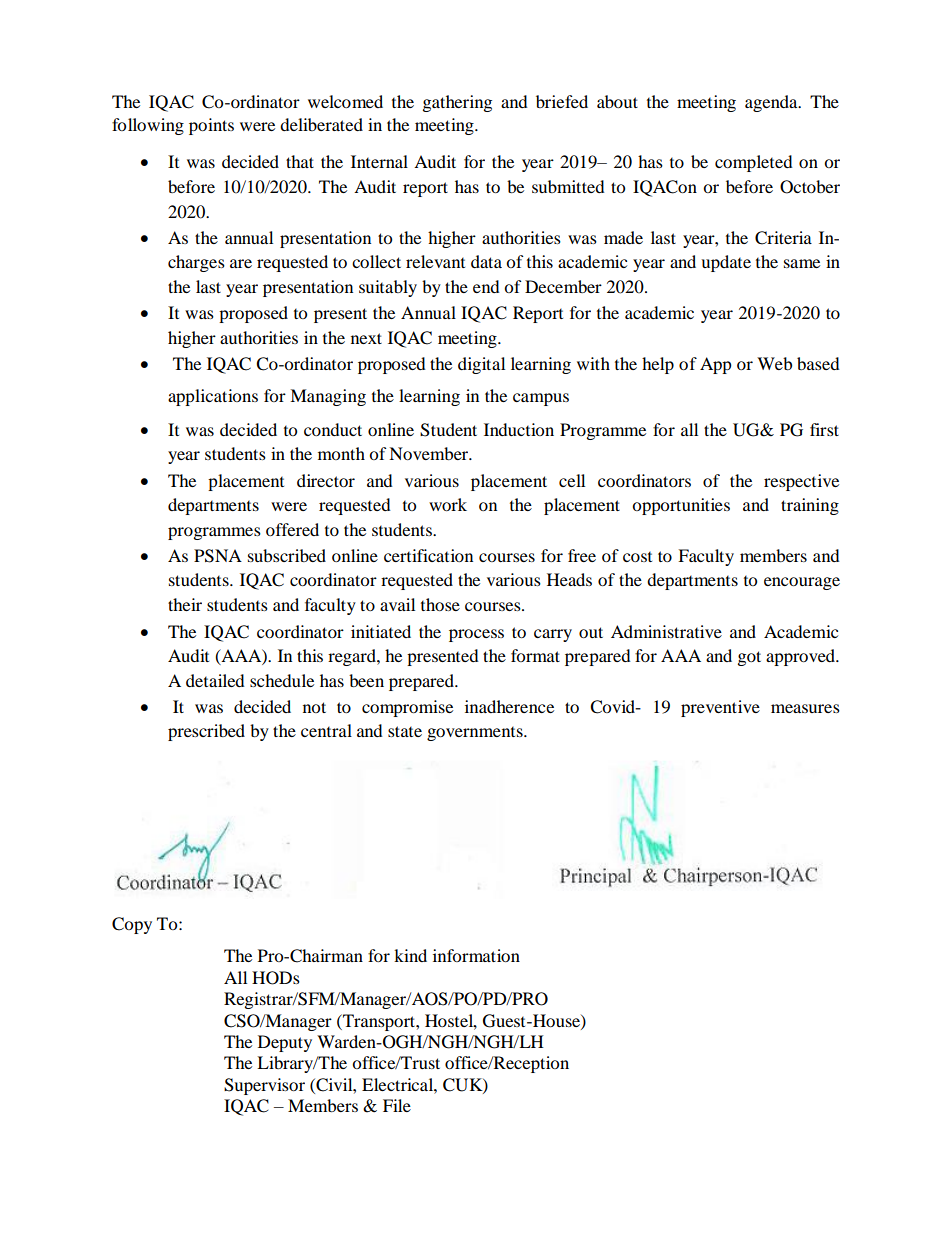  I want to click on points, so click(211, 126).
